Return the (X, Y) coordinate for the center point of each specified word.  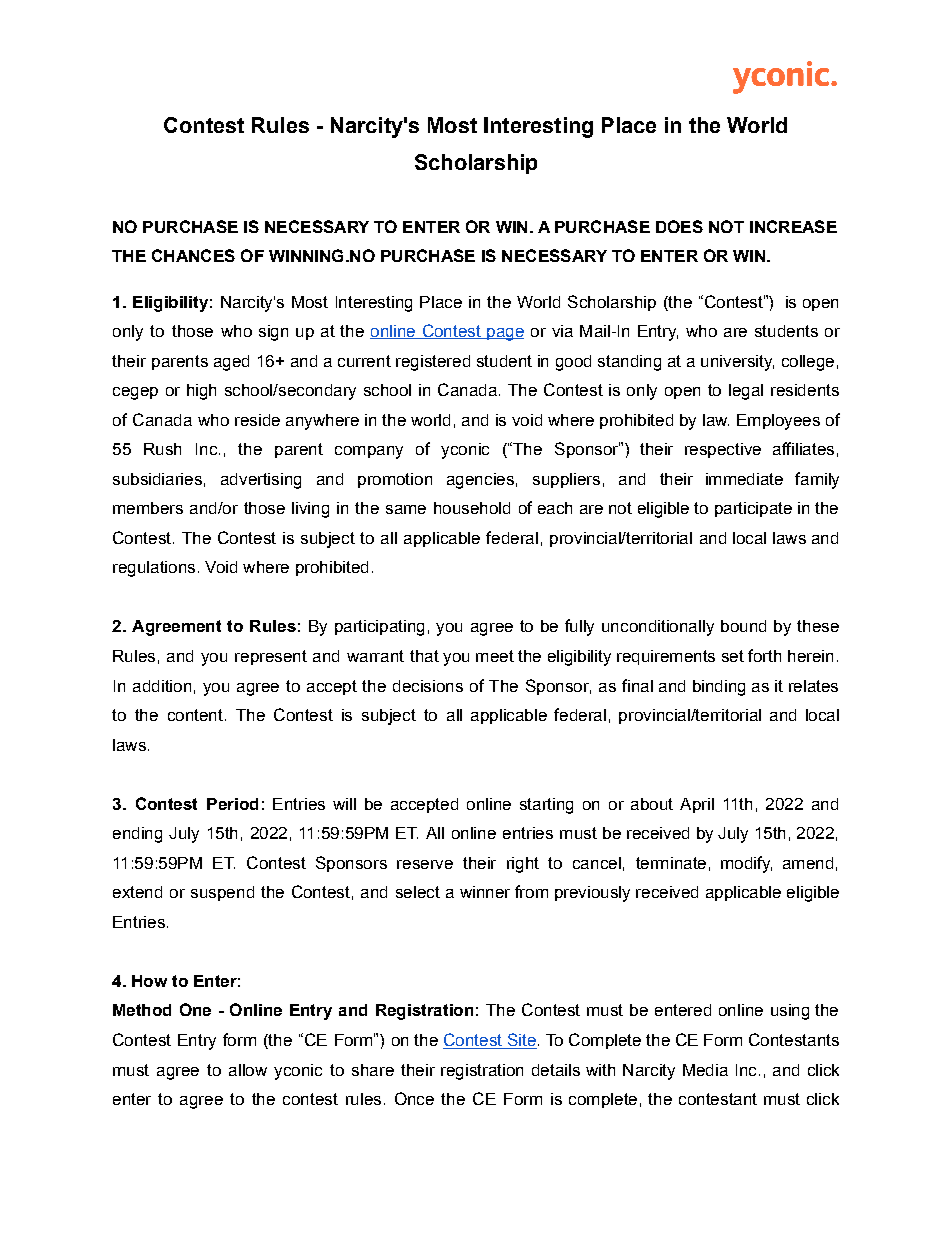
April (697, 805)
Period (232, 804)
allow (248, 1070)
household (472, 508)
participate (753, 509)
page (504, 334)
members (148, 508)
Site (521, 1041)
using (790, 1012)
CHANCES (193, 255)
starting (546, 806)
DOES (679, 226)
